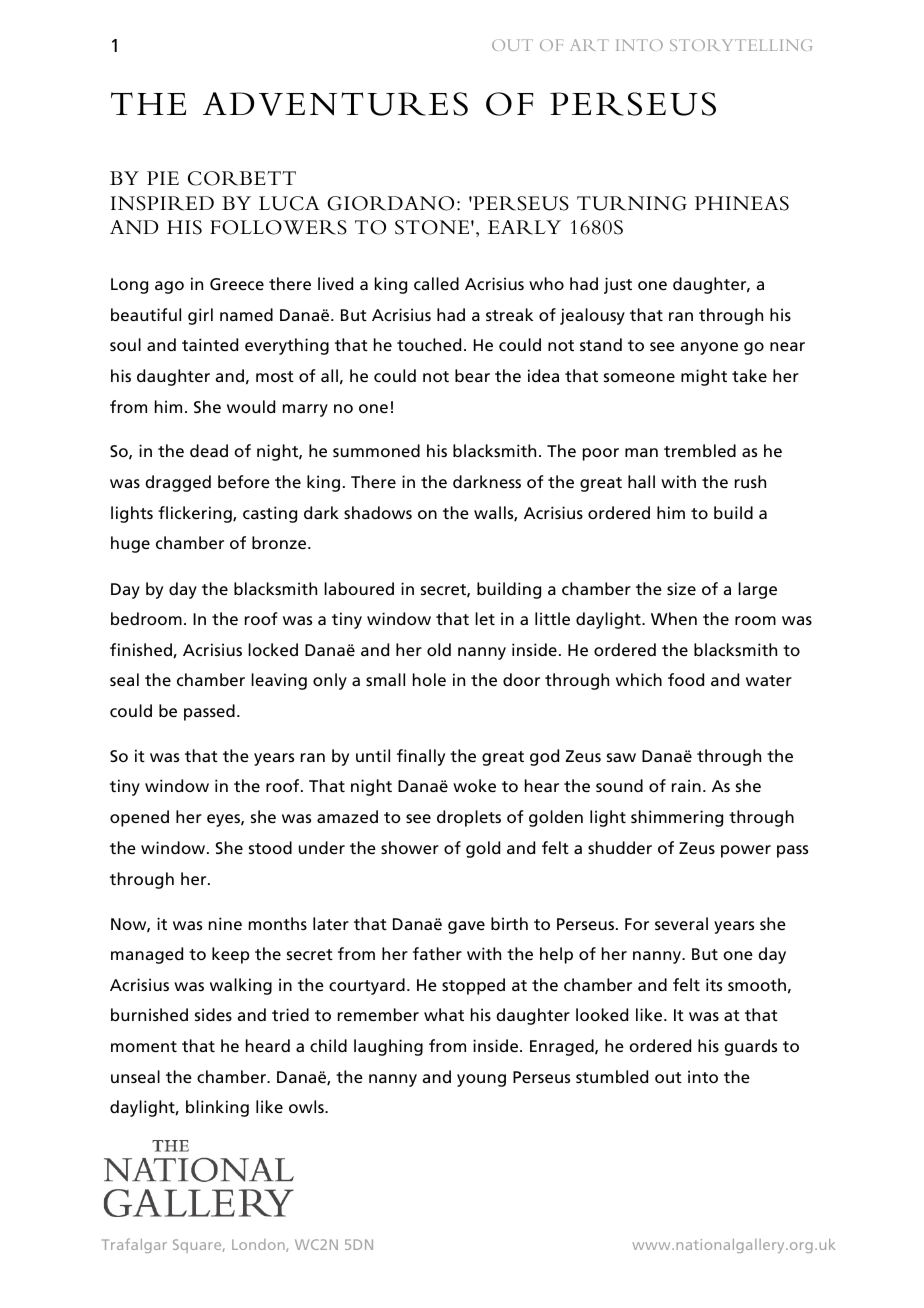 Image resolution: width=924 pixels, height=1308 pixels. What do you see at coordinates (429, 679) in the screenshot?
I see `hole` at bounding box center [429, 679].
